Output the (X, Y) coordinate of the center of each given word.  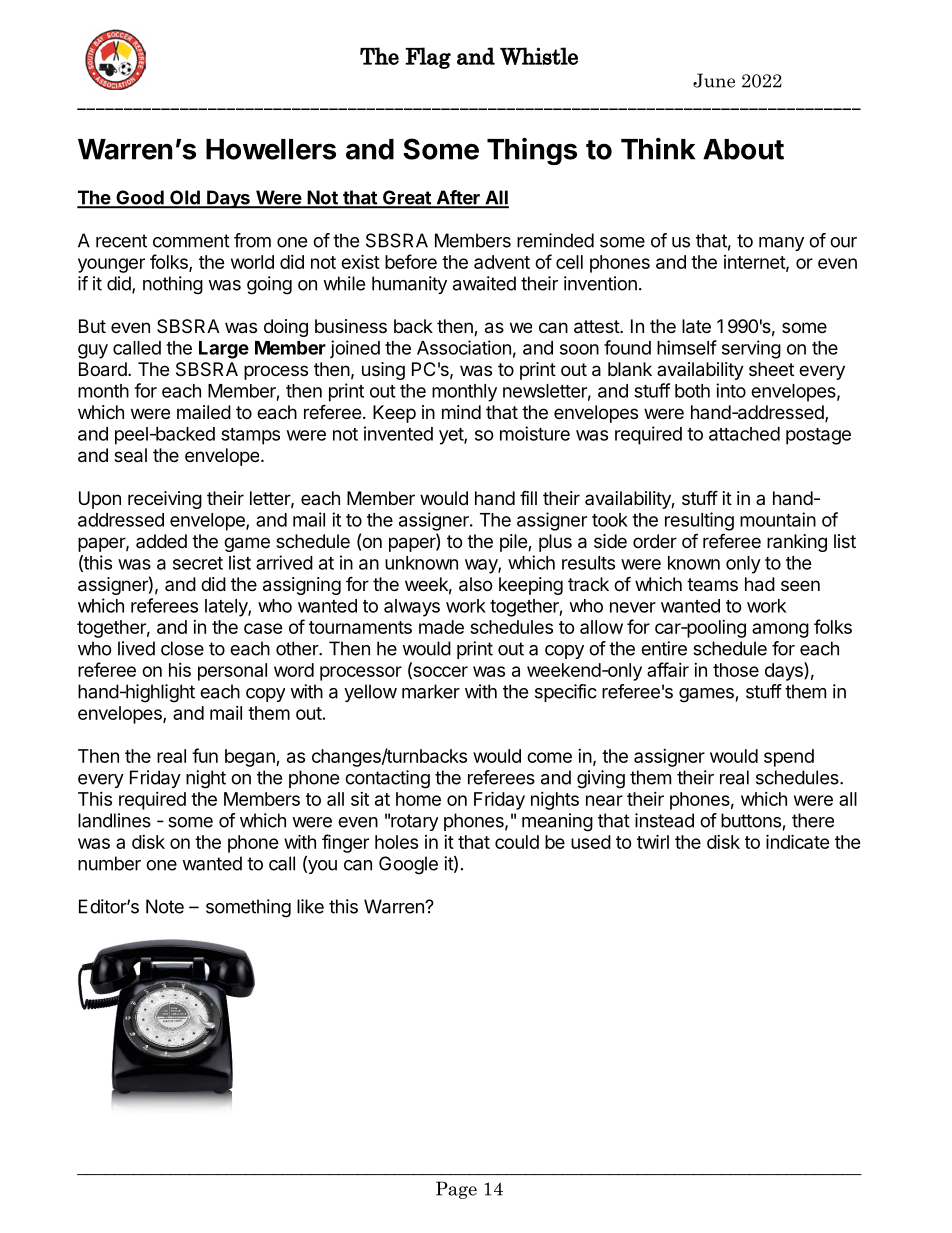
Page (456, 1190)
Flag (428, 58)
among (780, 630)
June (714, 80)
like (310, 906)
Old (185, 198)
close (182, 648)
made (441, 627)
